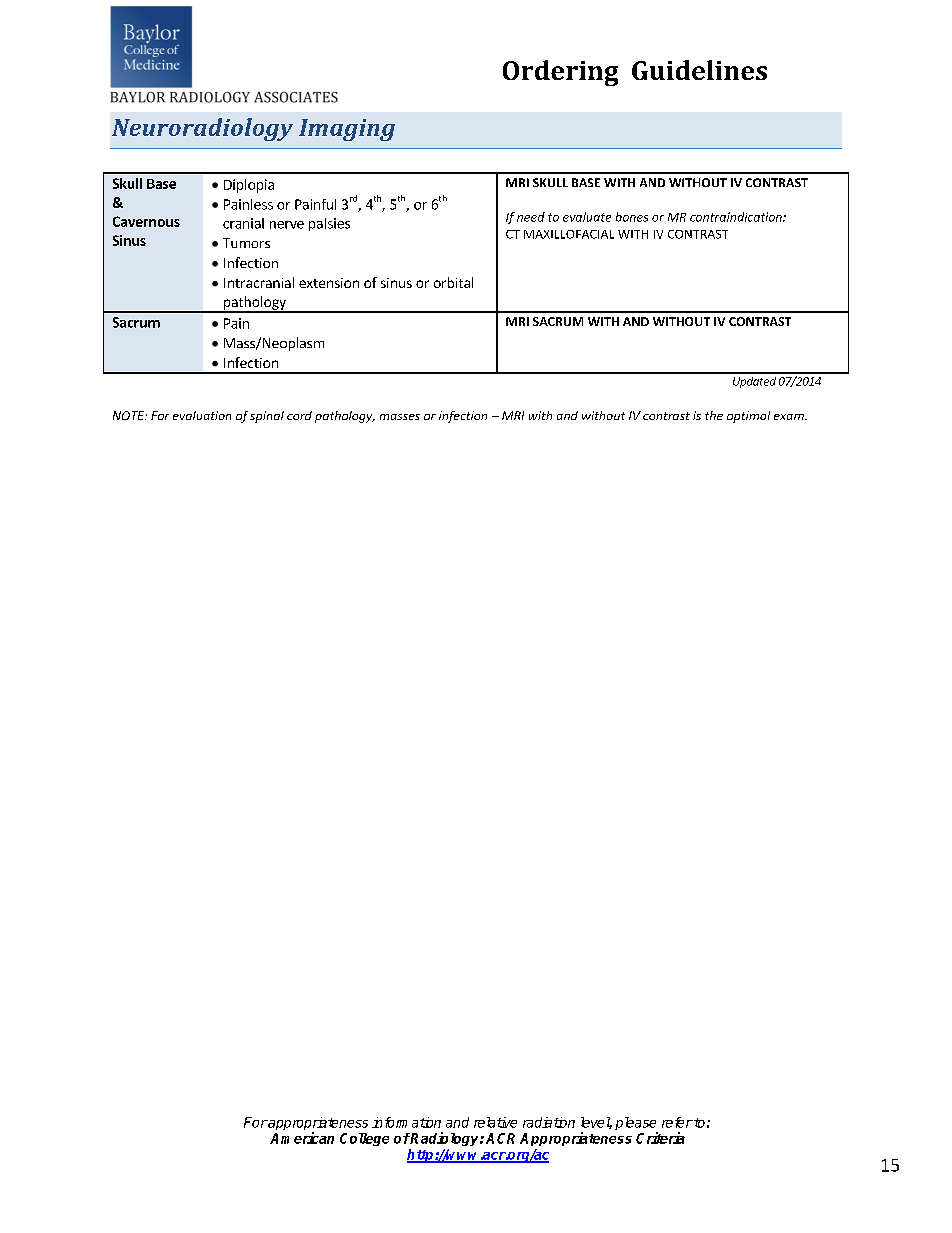 This screenshot has height=1233, width=952. What do you see at coordinates (495, 1122) in the screenshot?
I see `relative` at bounding box center [495, 1122].
